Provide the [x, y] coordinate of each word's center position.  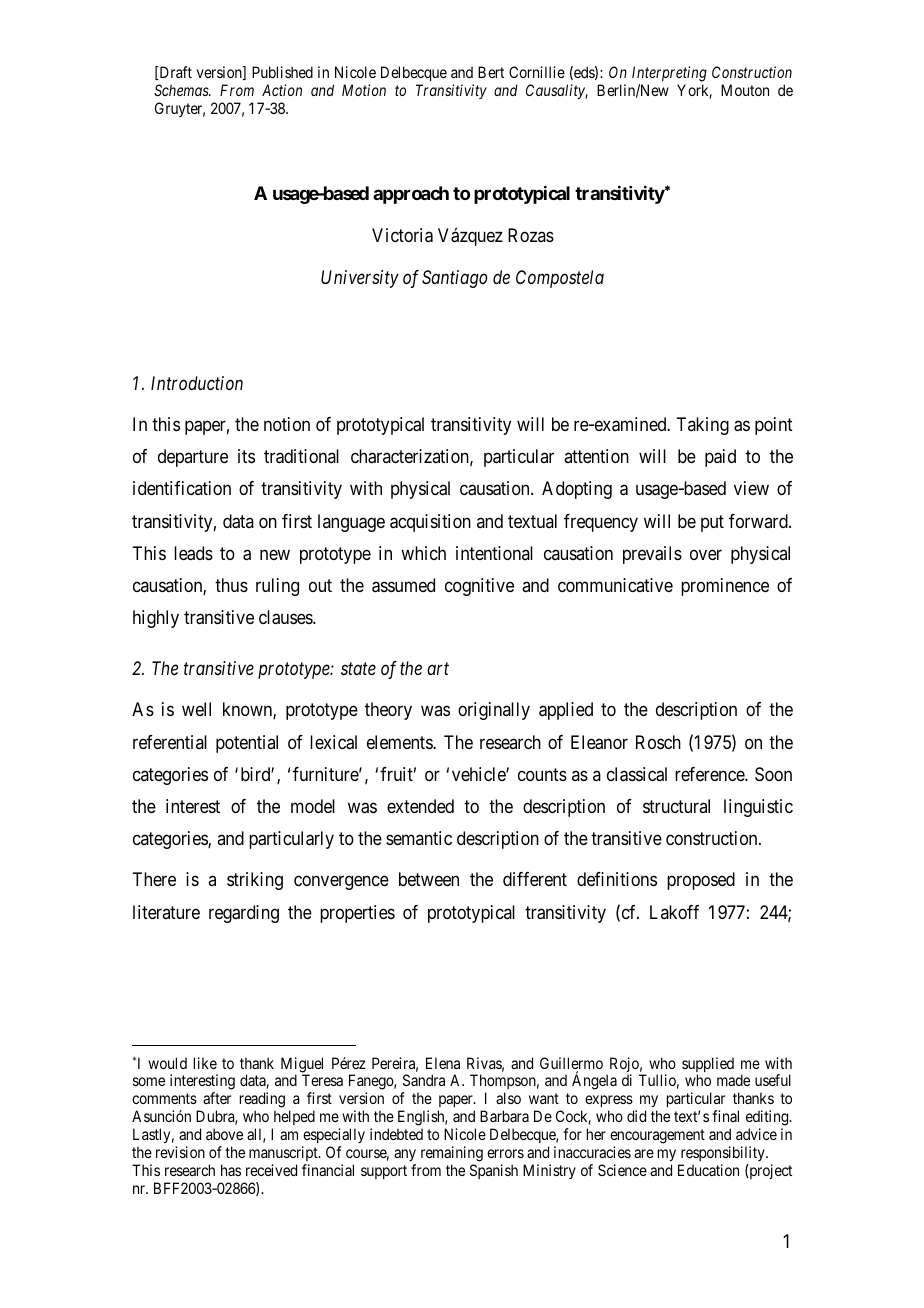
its [246, 456]
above [224, 1134]
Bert [491, 72]
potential [247, 744]
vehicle [479, 774]
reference [710, 774]
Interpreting [669, 74]
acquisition [430, 523]
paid [720, 458]
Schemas [182, 90]
